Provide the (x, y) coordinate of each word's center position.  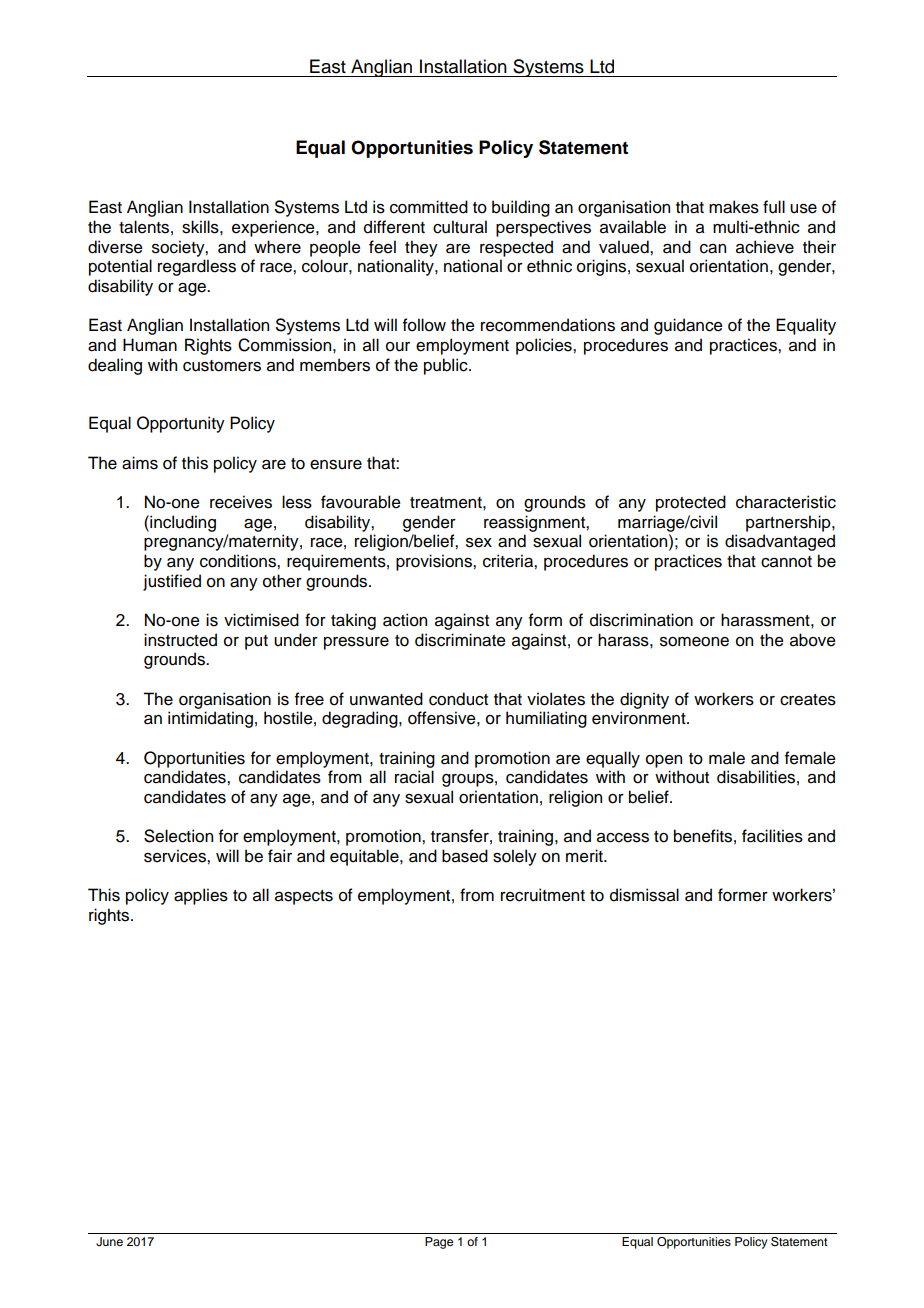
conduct (458, 699)
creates (808, 700)
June (109, 1242)
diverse (115, 247)
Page (439, 1243)
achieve (765, 247)
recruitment (543, 895)
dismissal (644, 895)
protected (691, 503)
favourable (361, 502)
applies (201, 896)
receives (241, 502)
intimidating (210, 719)
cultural (460, 227)
